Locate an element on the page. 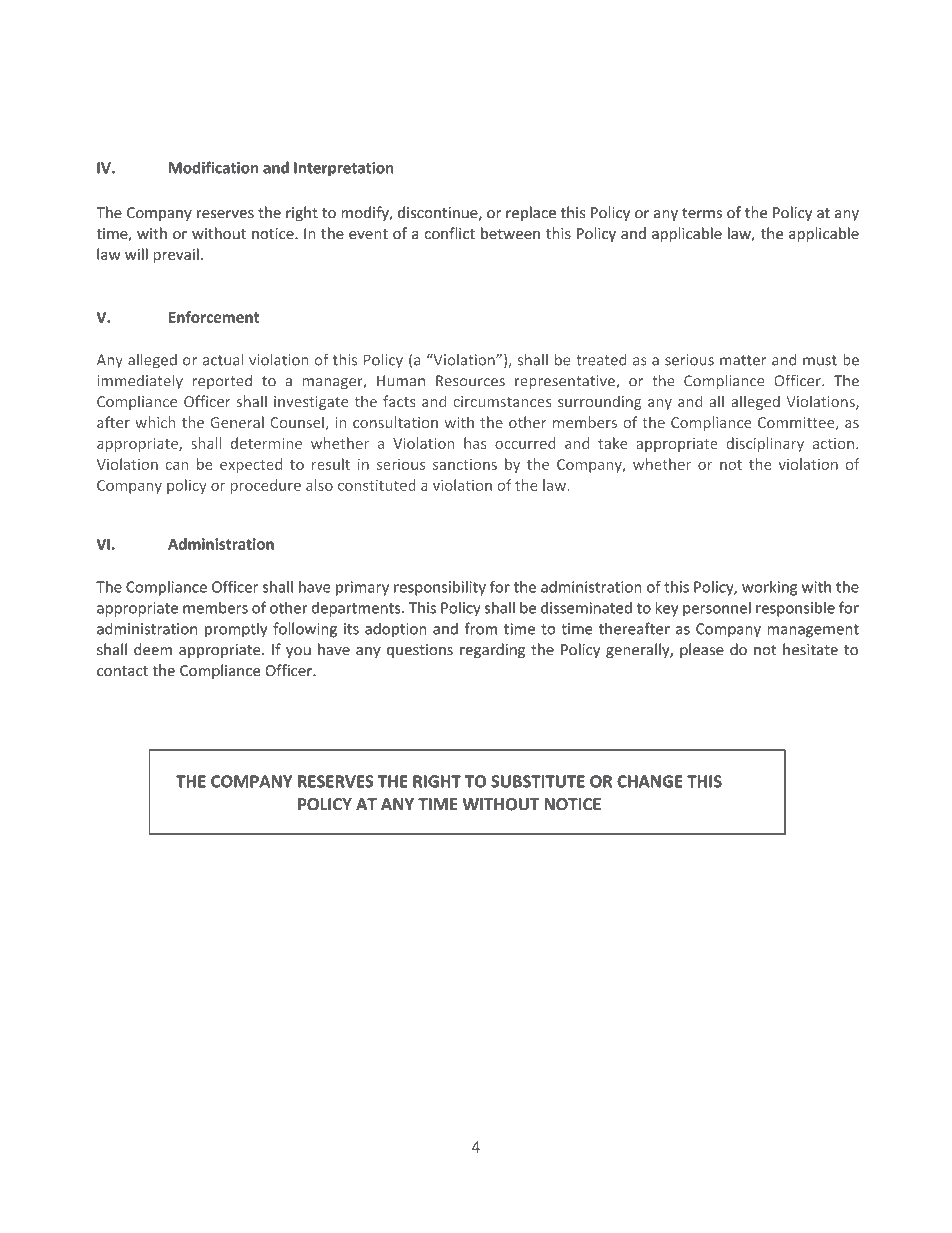 The height and width of the image is (1233, 952). contact is located at coordinates (122, 671).
